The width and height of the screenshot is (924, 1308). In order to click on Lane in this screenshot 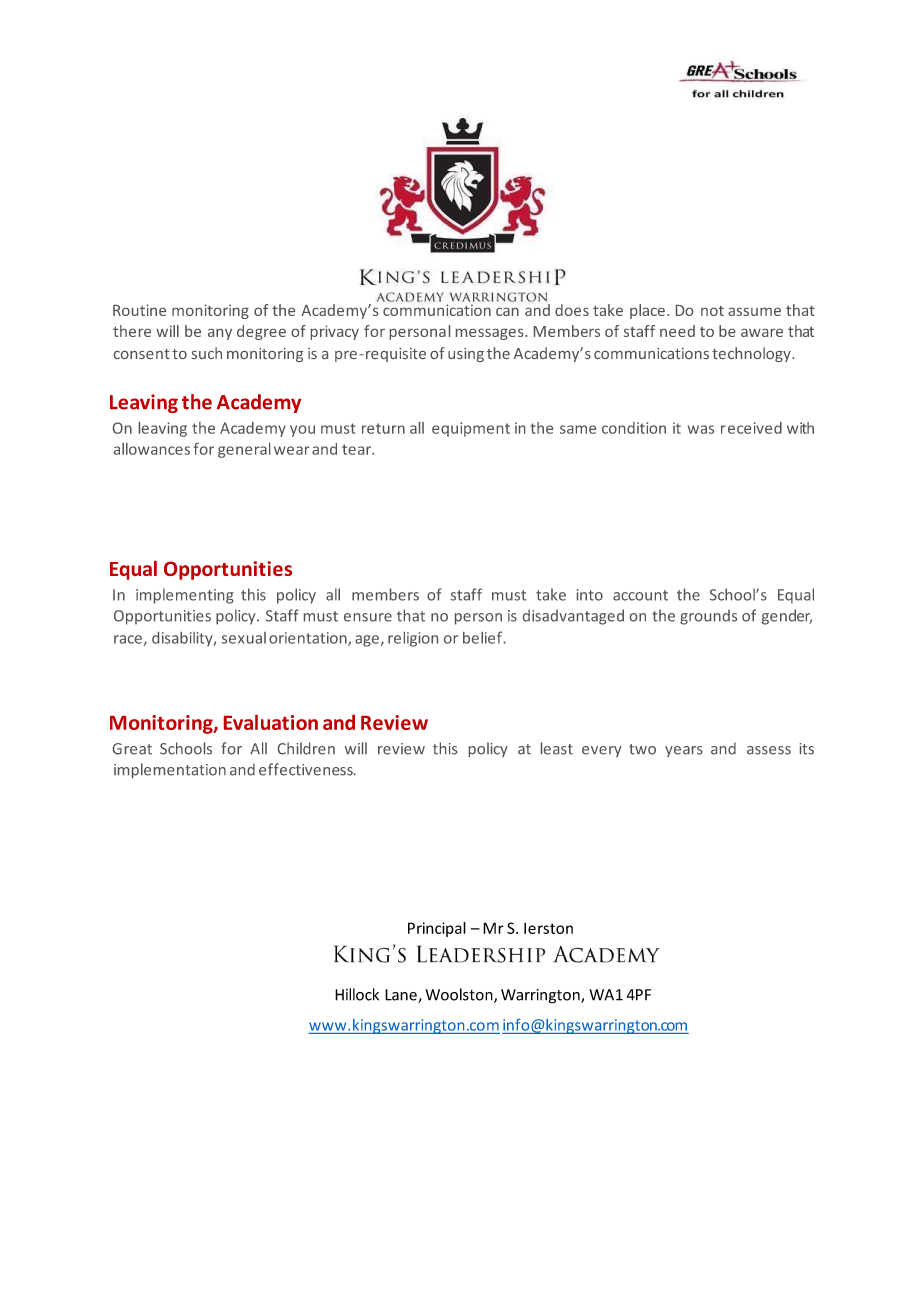, I will do `click(402, 996)`.
